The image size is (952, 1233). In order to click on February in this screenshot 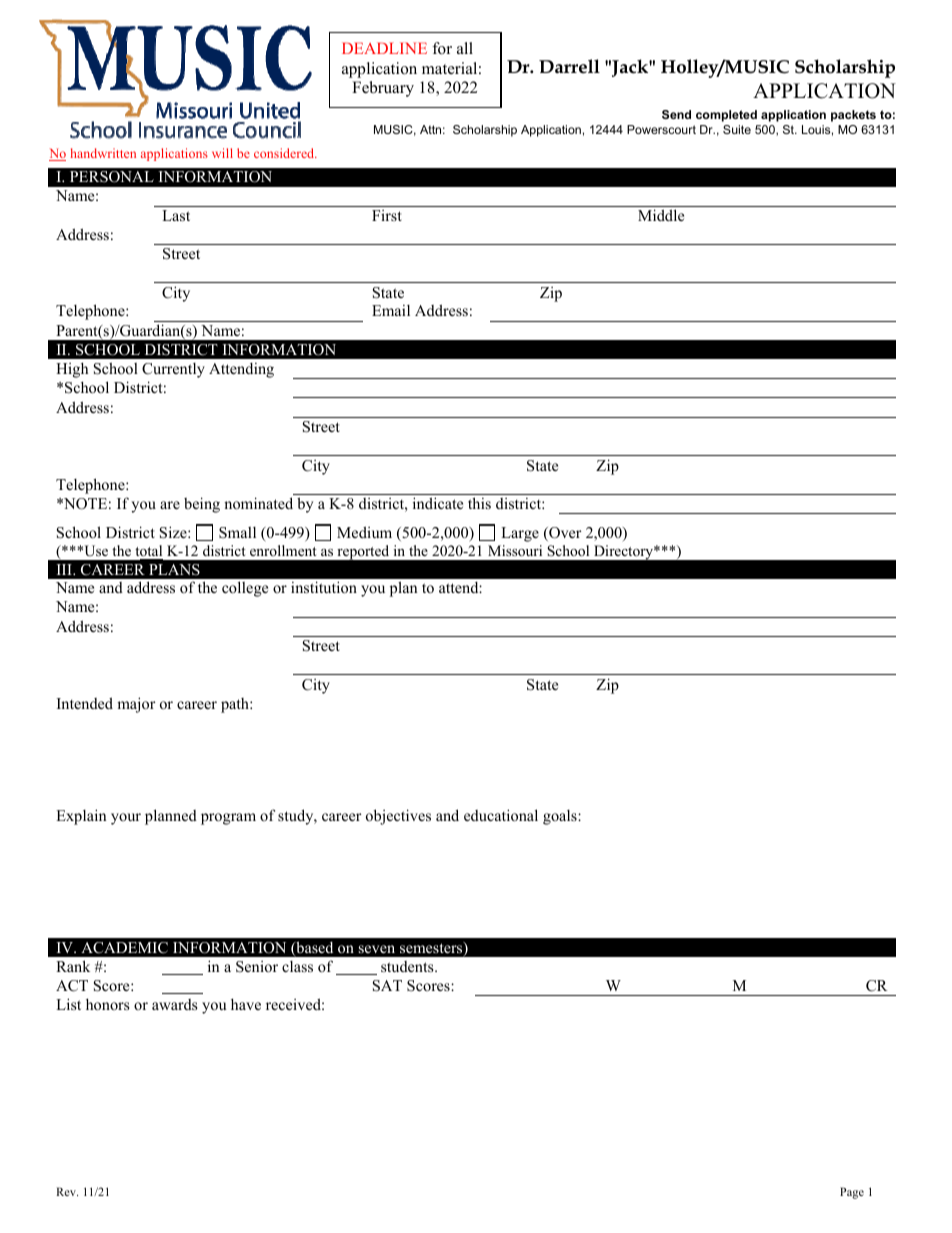, I will do `click(383, 89)`.
